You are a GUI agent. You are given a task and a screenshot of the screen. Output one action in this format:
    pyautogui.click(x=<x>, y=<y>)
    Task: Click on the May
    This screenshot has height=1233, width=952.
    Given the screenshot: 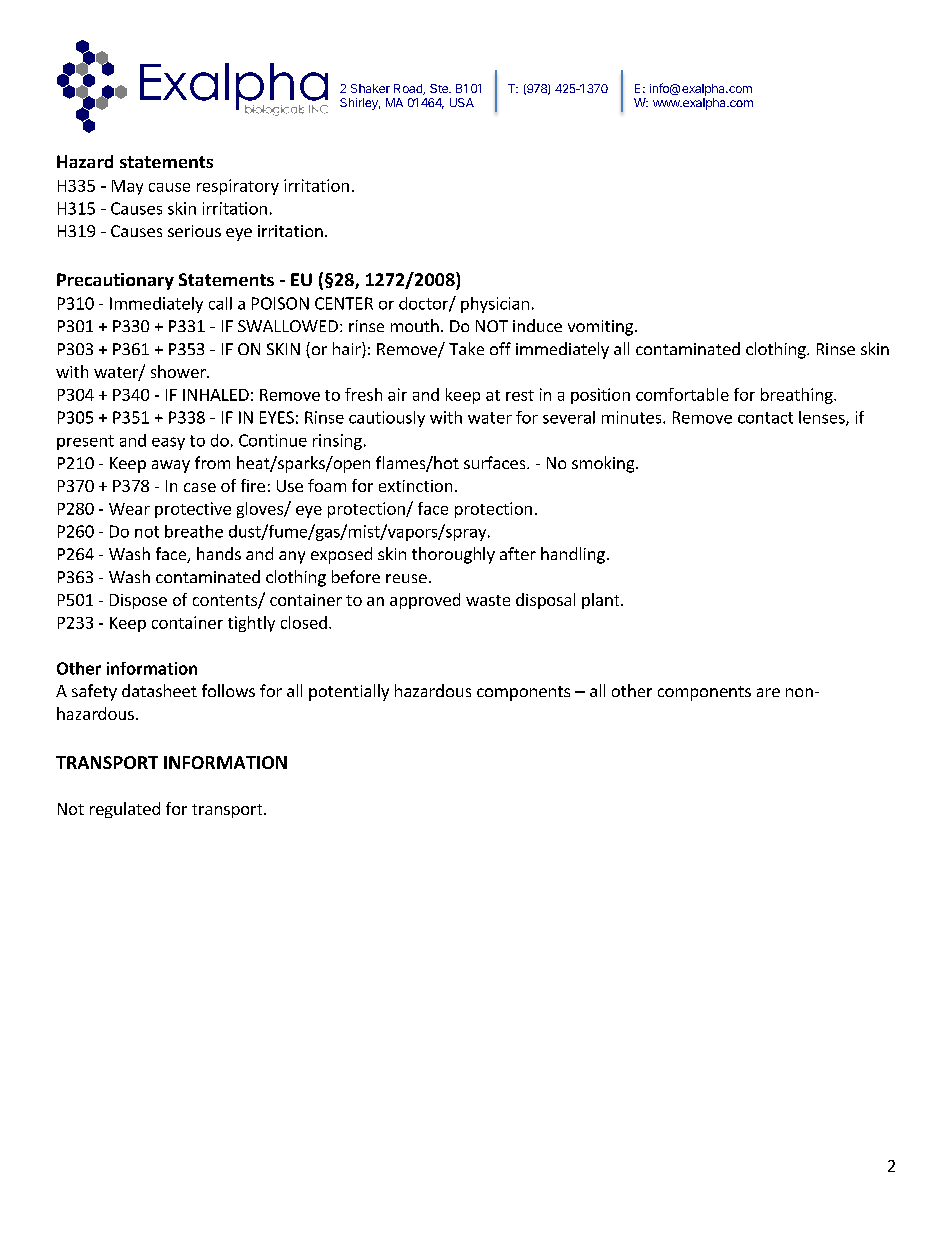 What is the action you would take?
    pyautogui.click(x=127, y=187)
